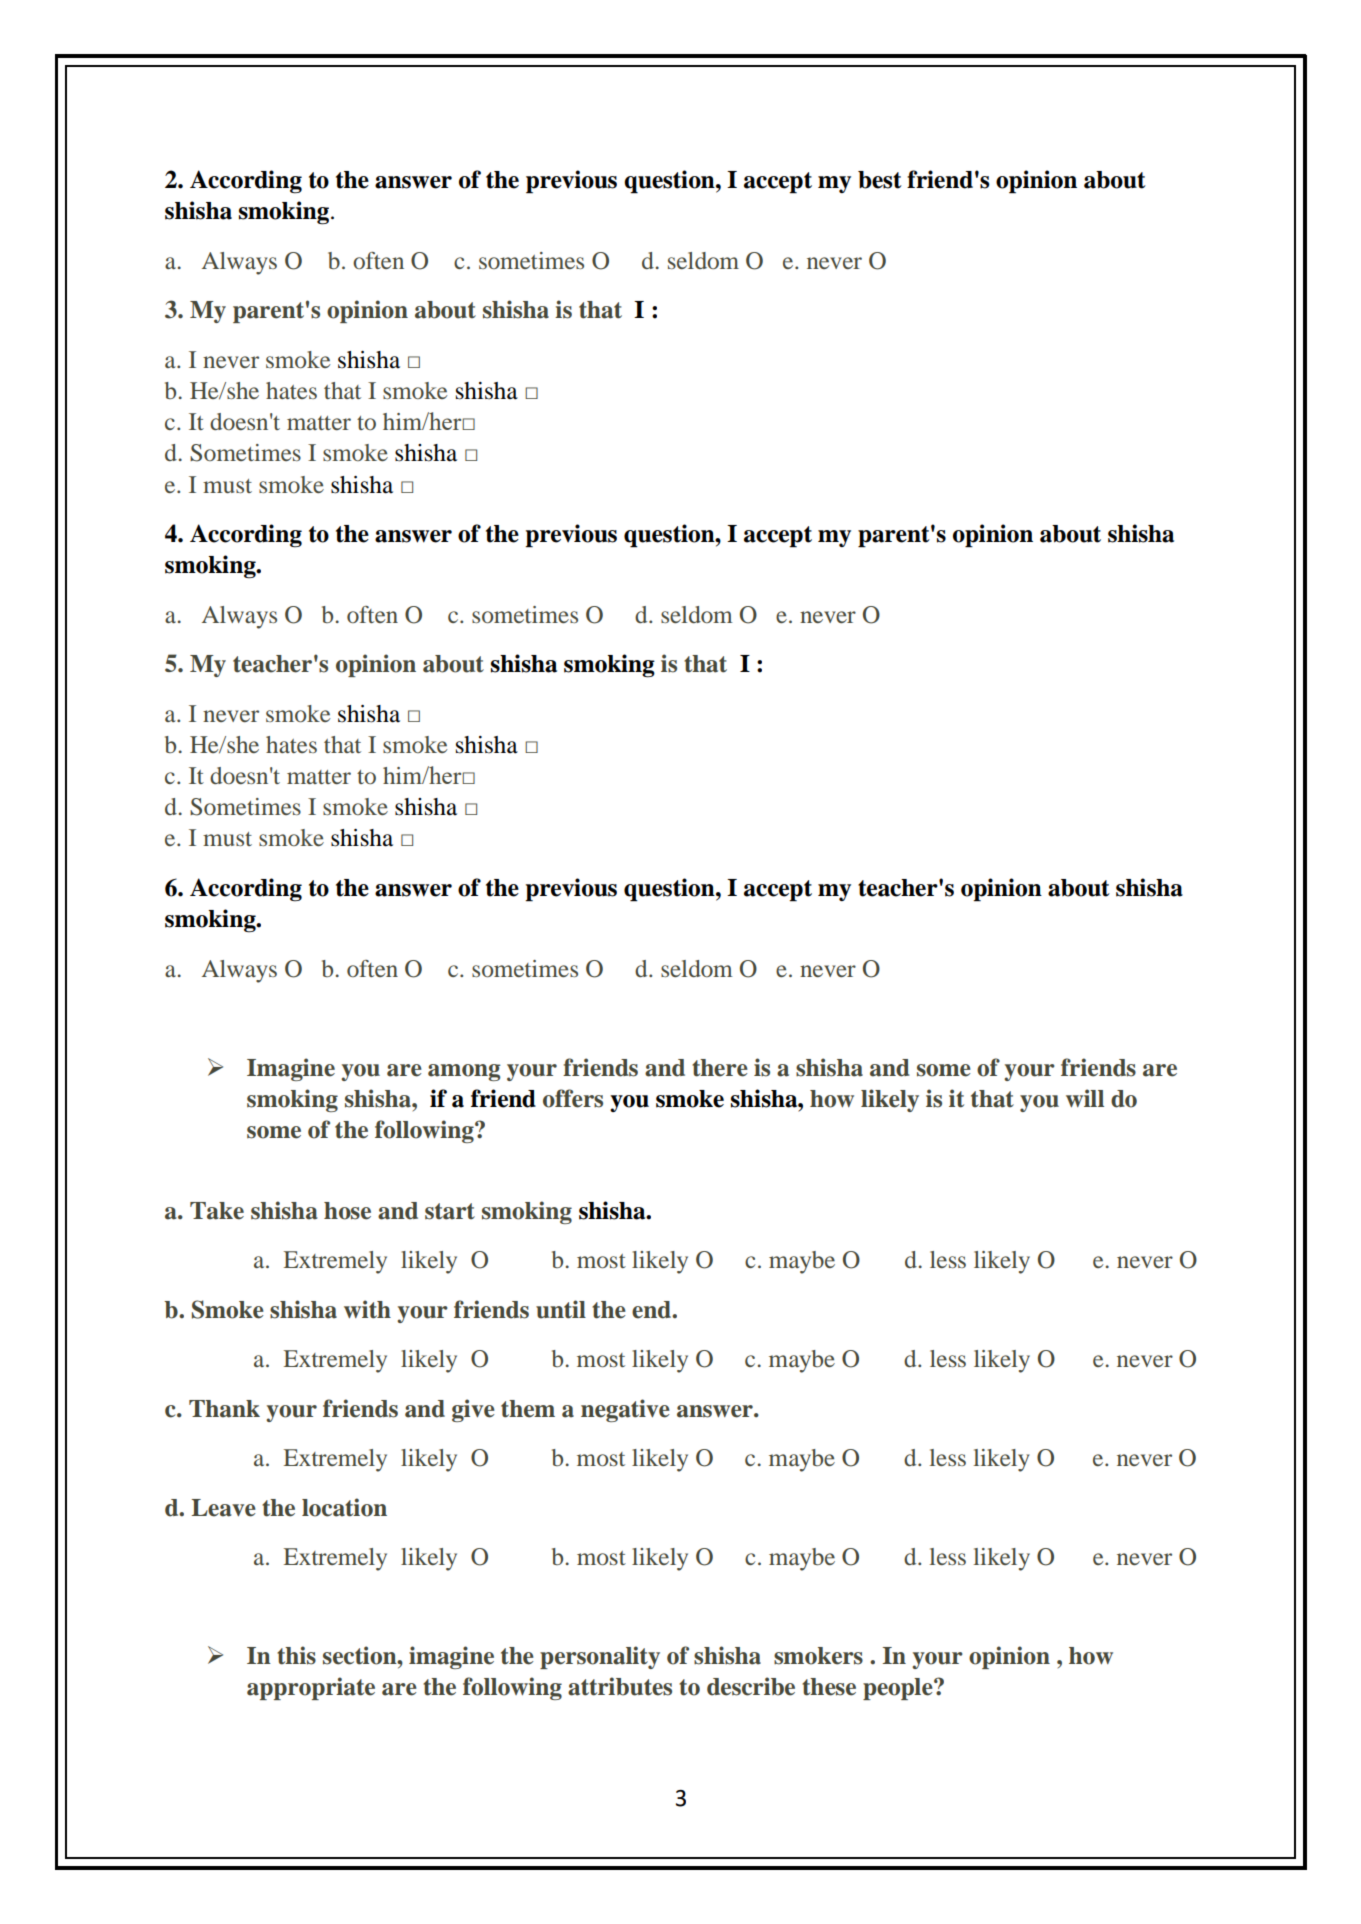 The width and height of the screenshot is (1361, 1924). What do you see at coordinates (899, 1689) in the screenshot?
I see `people` at bounding box center [899, 1689].
